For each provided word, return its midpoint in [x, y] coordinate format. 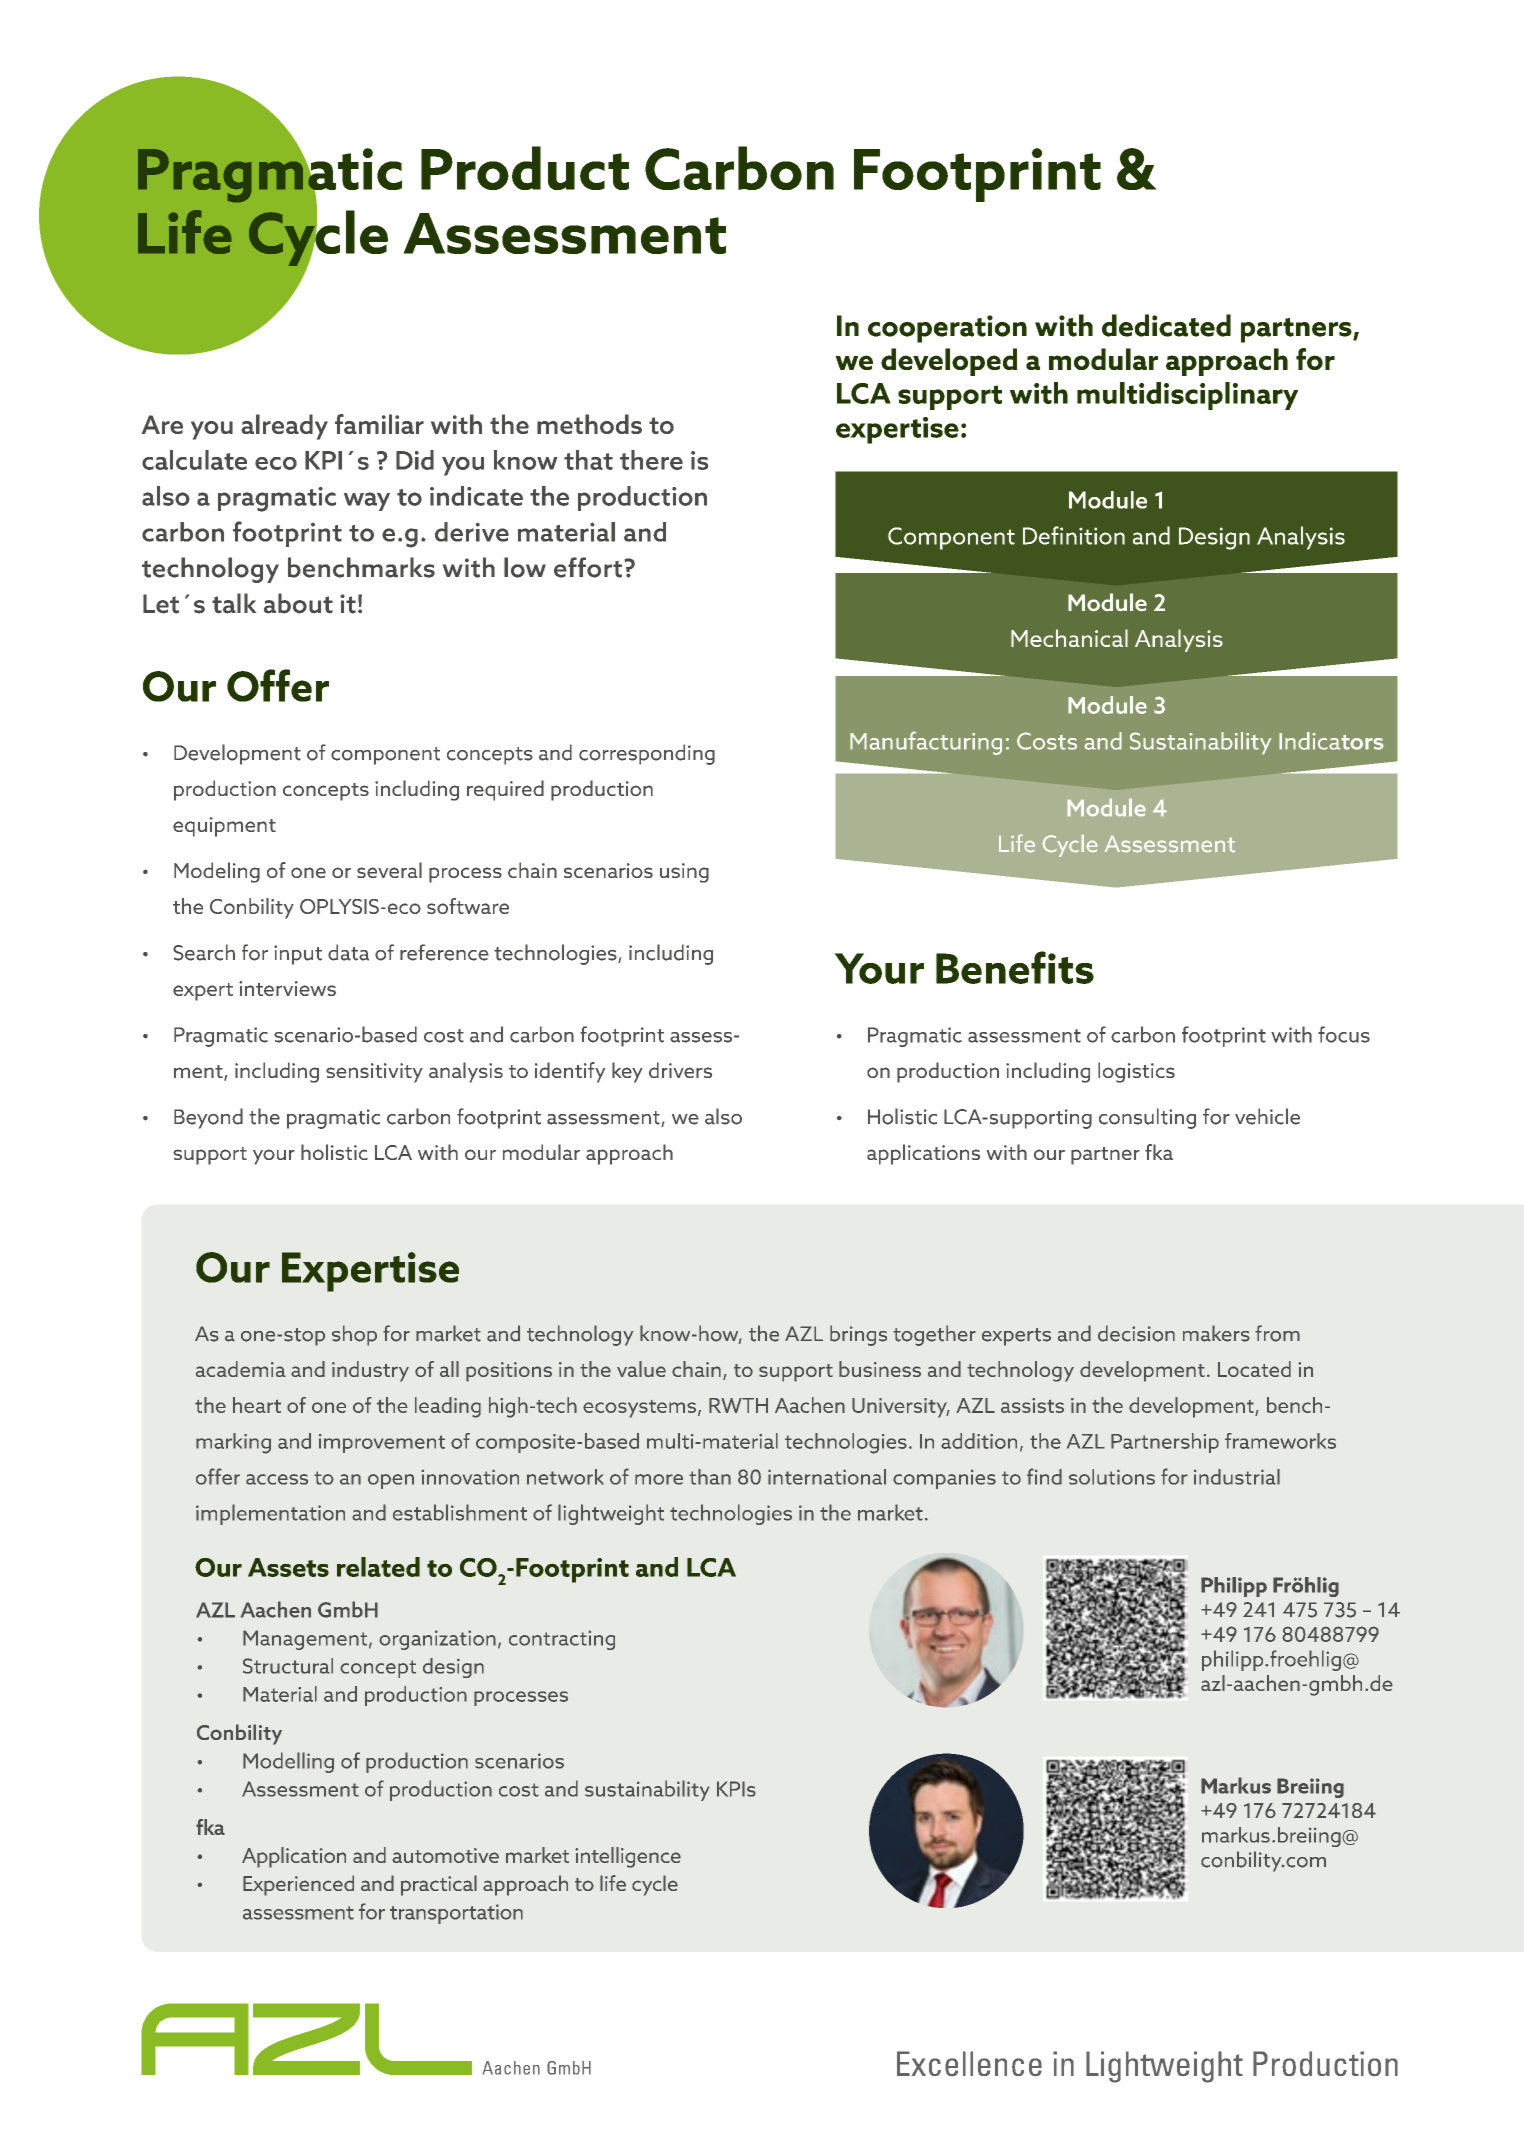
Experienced [298, 1885]
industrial [1237, 1477]
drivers [680, 1070]
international [827, 1477]
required [505, 790]
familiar [379, 424]
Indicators [1331, 741]
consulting [1147, 1118]
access [277, 1479]
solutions [1112, 1477]
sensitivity [374, 1073]
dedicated [1166, 325]
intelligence [628, 1857]
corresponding [647, 754]
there [651, 460]
